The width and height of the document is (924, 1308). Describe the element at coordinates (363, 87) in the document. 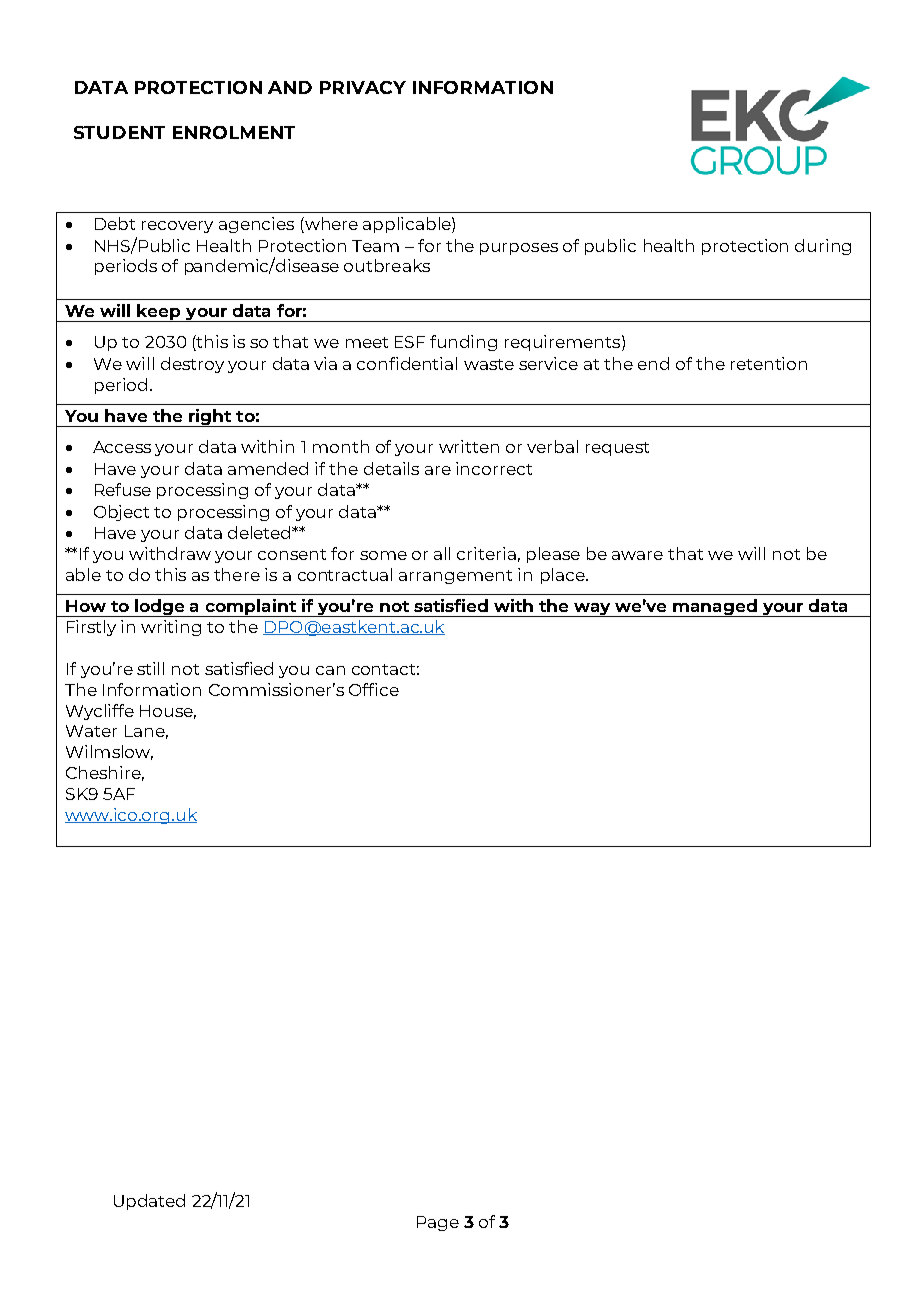

I see `PRIVACY` at that location.
